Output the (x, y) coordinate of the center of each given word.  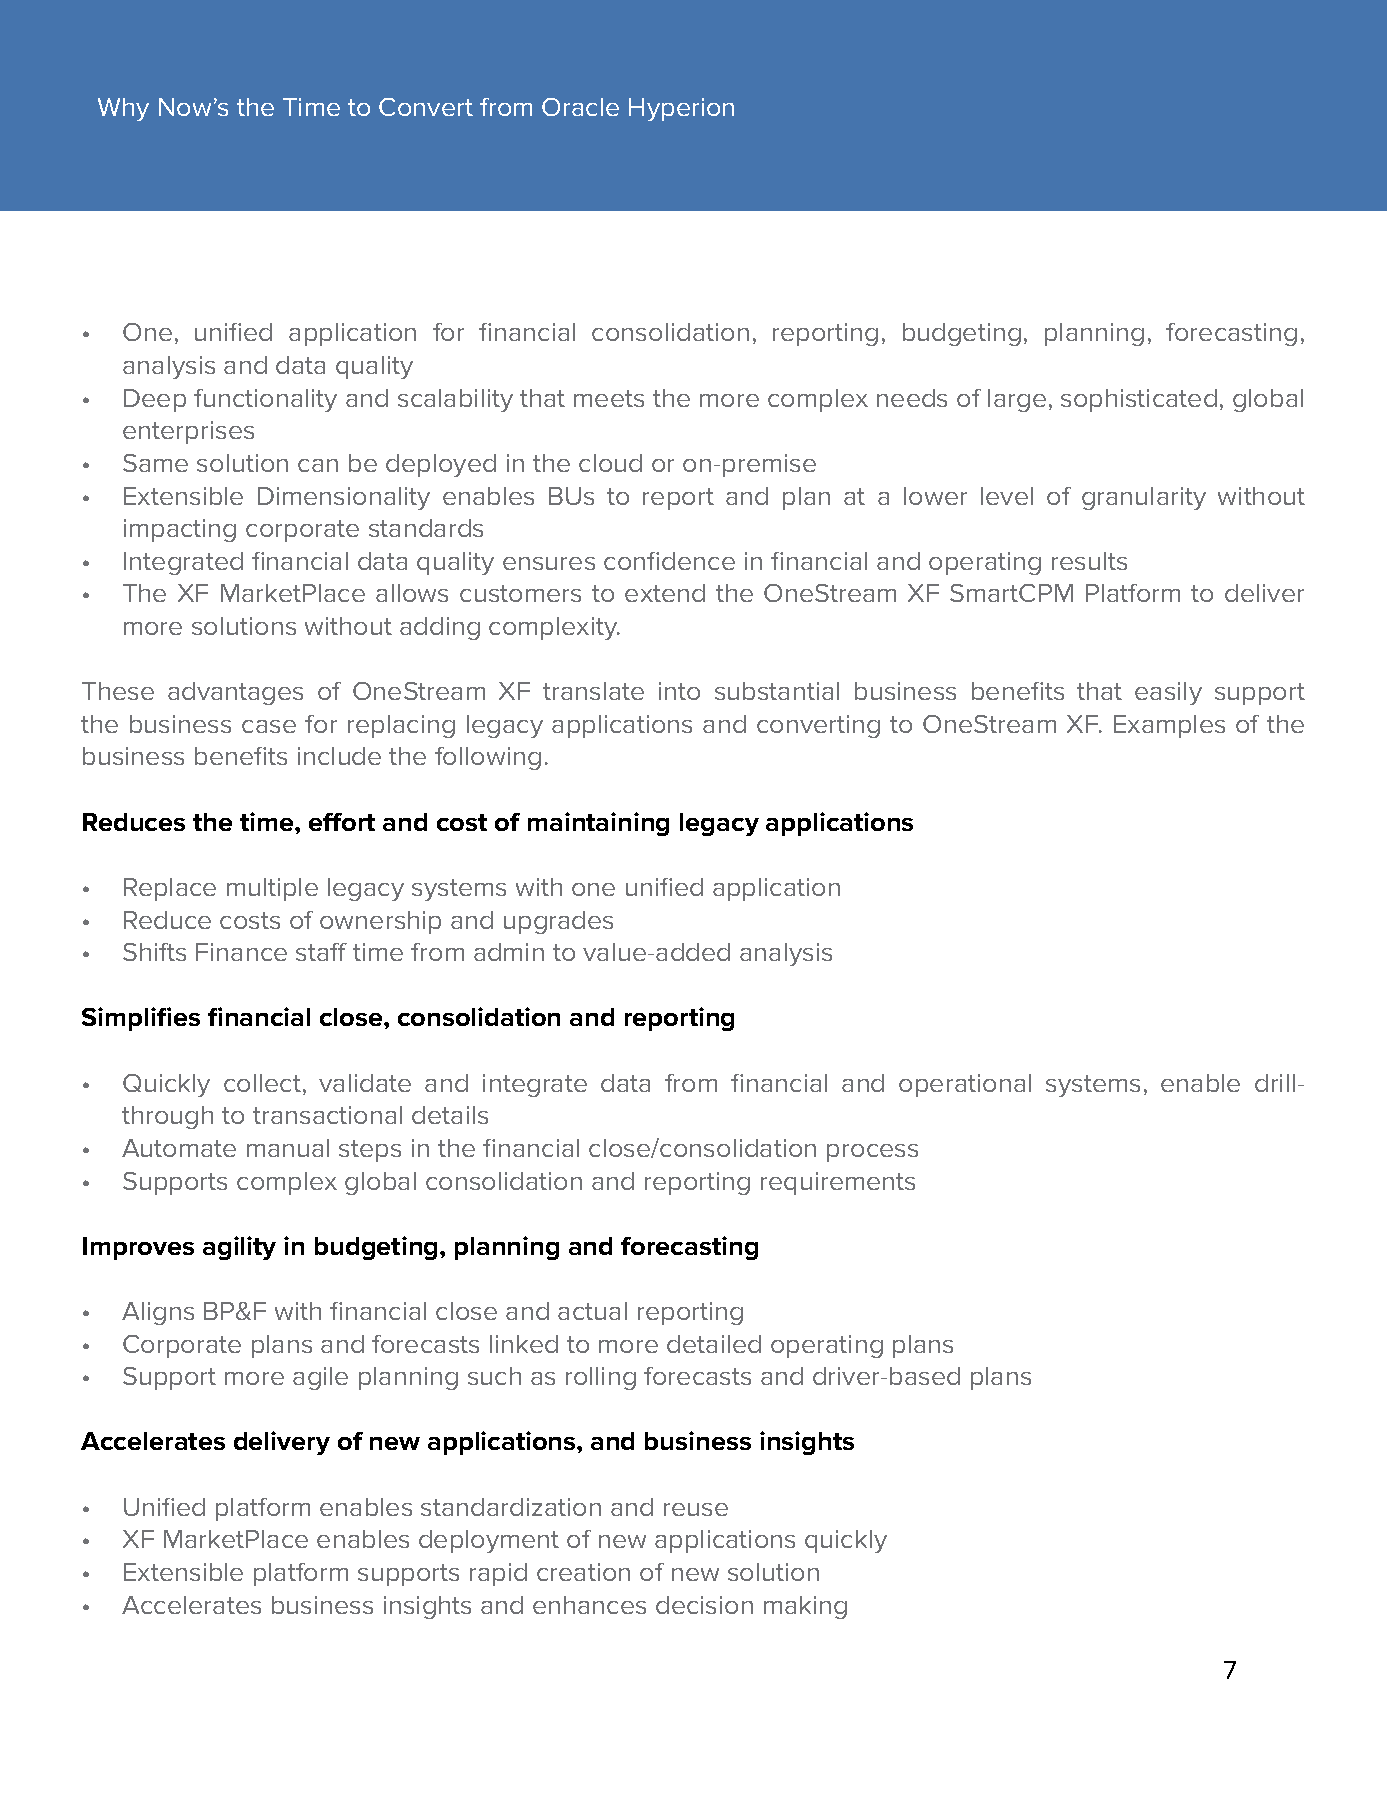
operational (965, 1085)
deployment (489, 1541)
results (1089, 561)
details (450, 1115)
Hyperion (681, 109)
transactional (327, 1115)
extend (665, 593)
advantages (235, 693)
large (1017, 400)
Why (123, 109)
